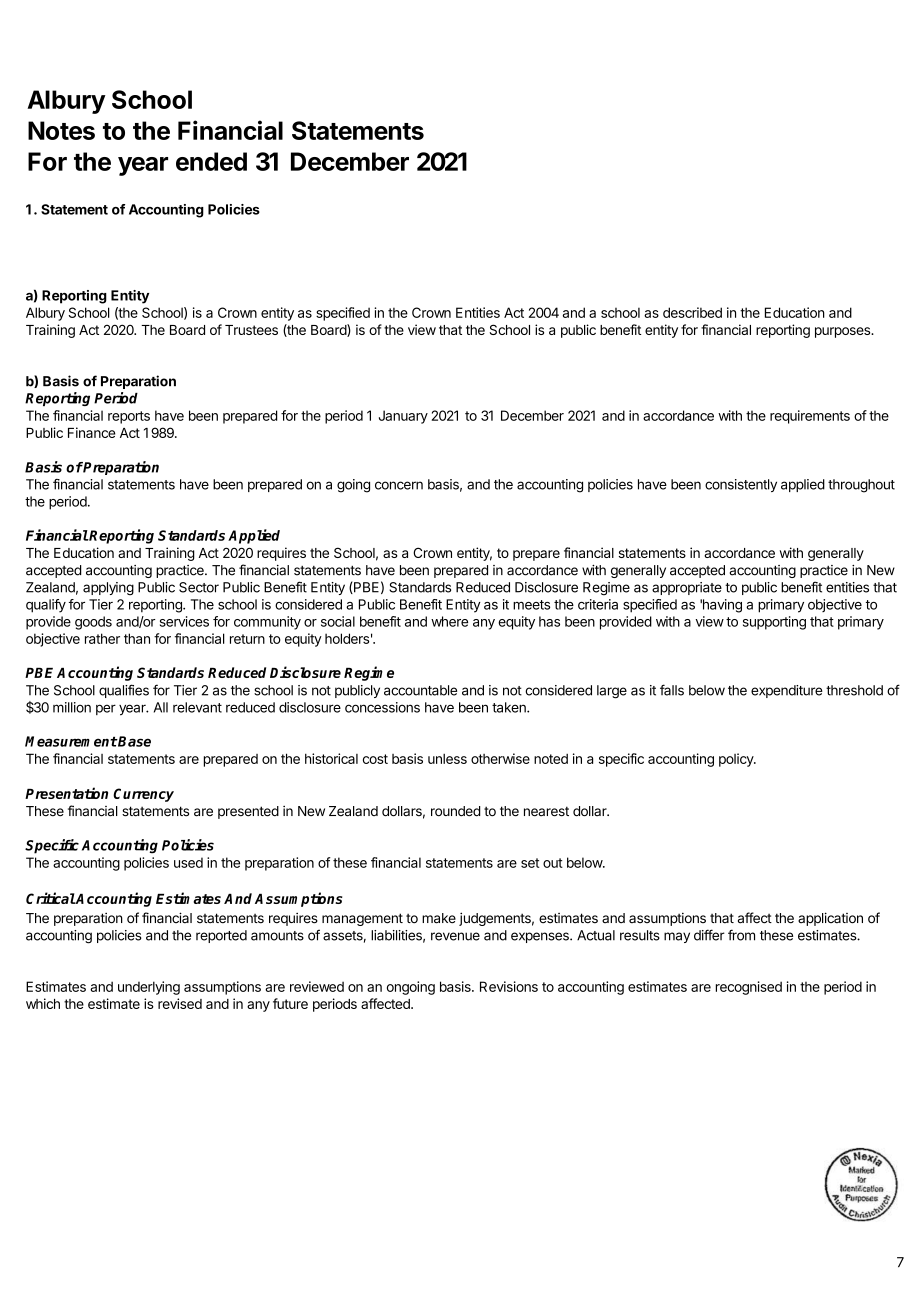  Describe the element at coordinates (149, 988) in the page. I see `underlying` at that location.
